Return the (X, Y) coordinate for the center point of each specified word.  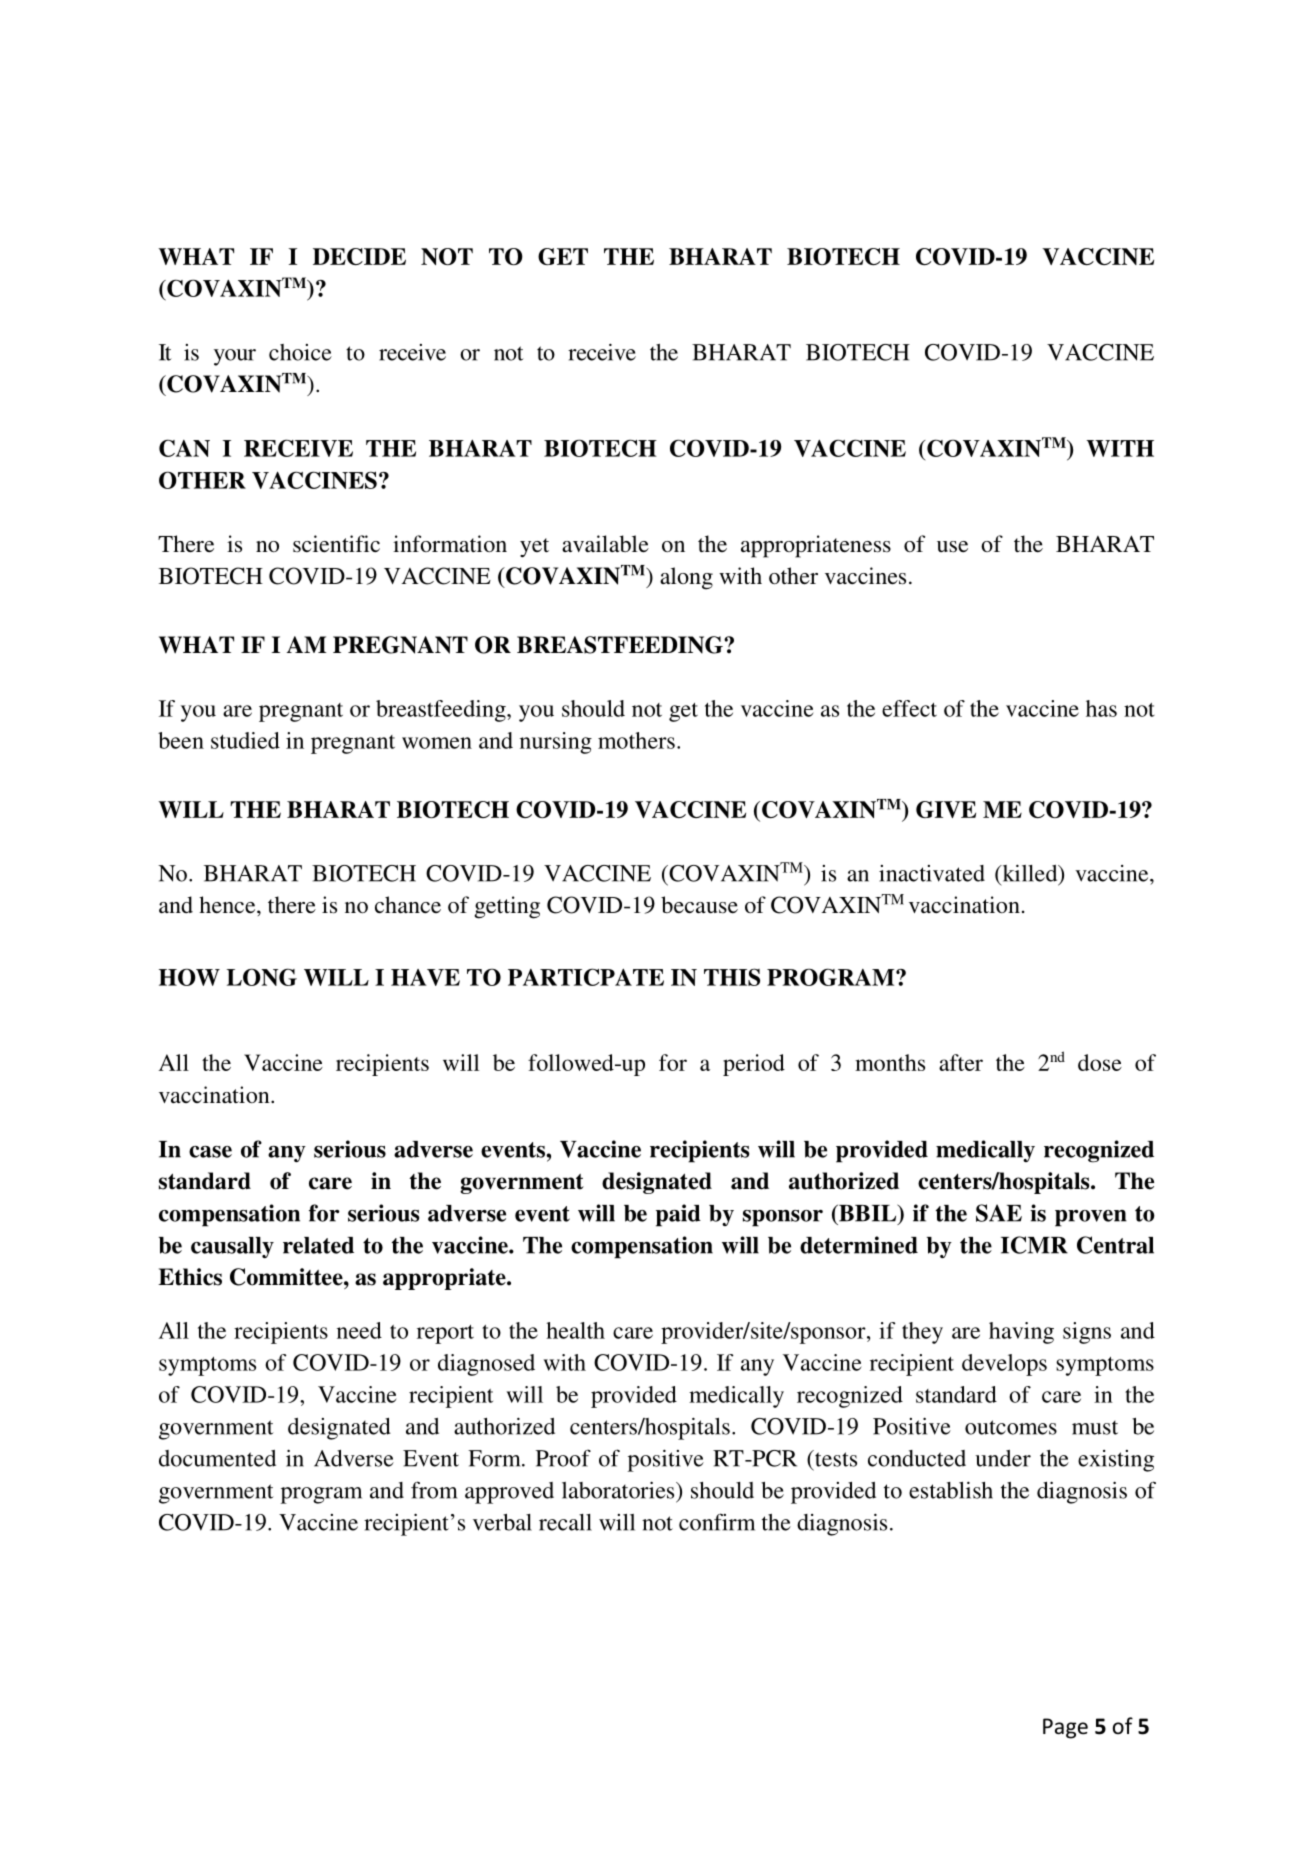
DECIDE (359, 256)
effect (909, 708)
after (961, 1062)
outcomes (1011, 1427)
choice (300, 352)
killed (1030, 874)
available (605, 544)
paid (678, 1215)
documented (217, 1458)
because (699, 905)
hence (228, 905)
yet (534, 548)
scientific (336, 544)
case (210, 1152)
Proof (563, 1458)
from (434, 1490)
